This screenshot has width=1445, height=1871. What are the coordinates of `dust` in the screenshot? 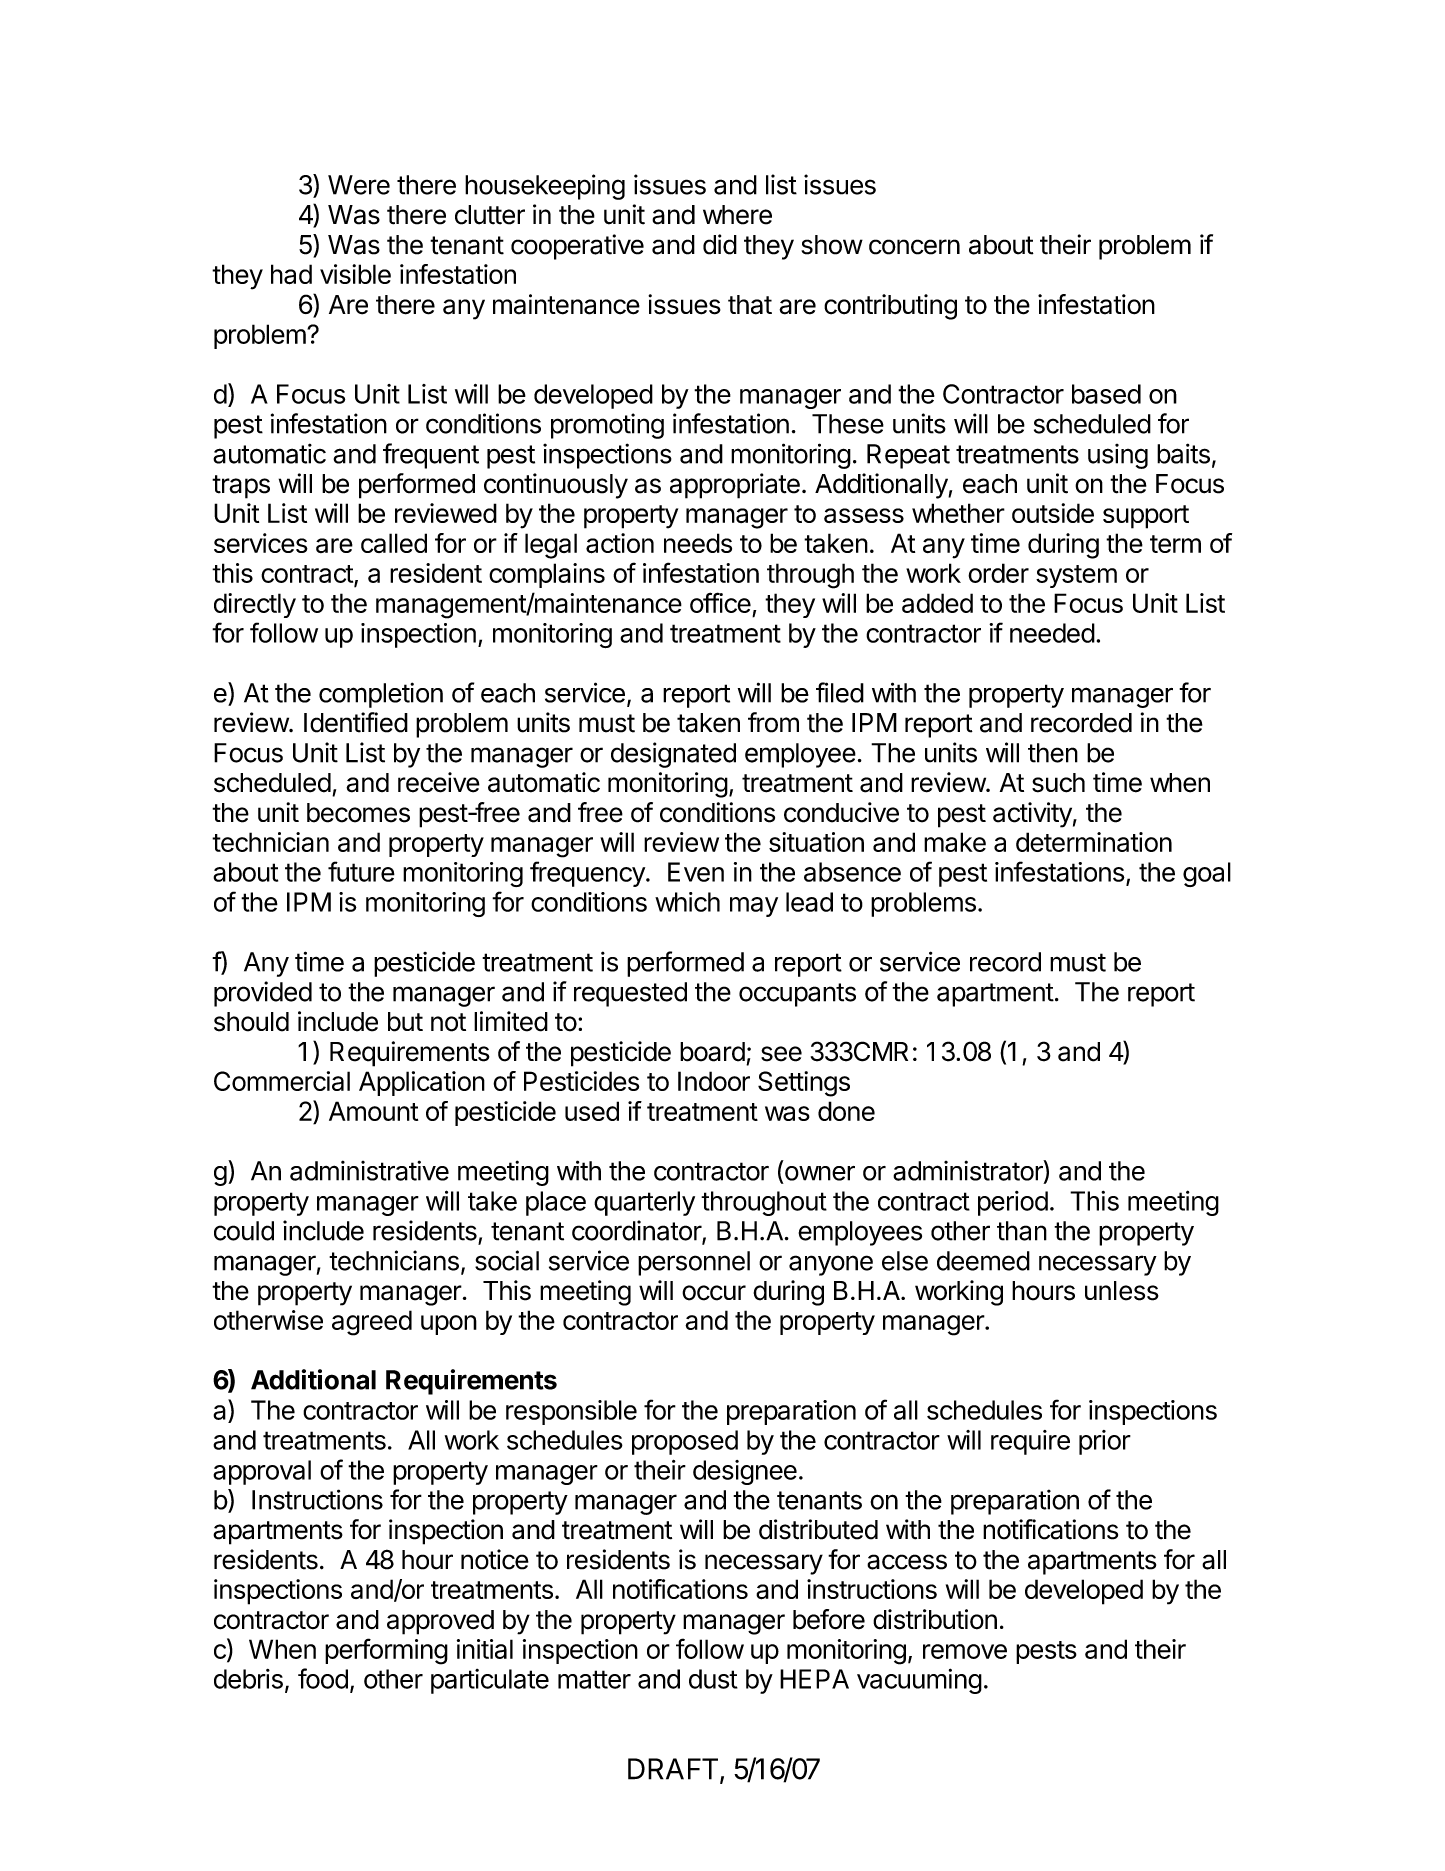 It's located at (713, 1679).
